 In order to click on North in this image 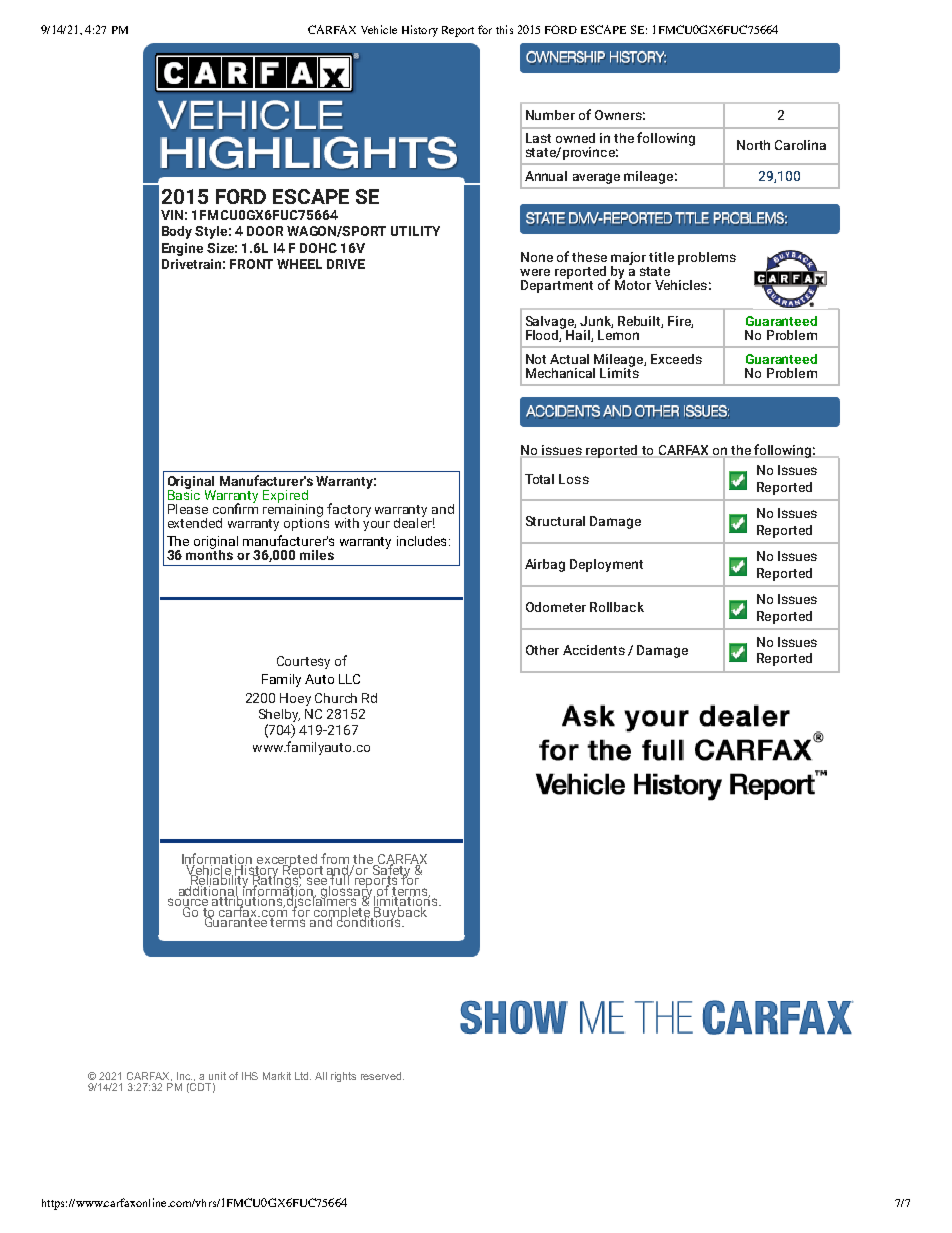, I will do `click(753, 145)`.
